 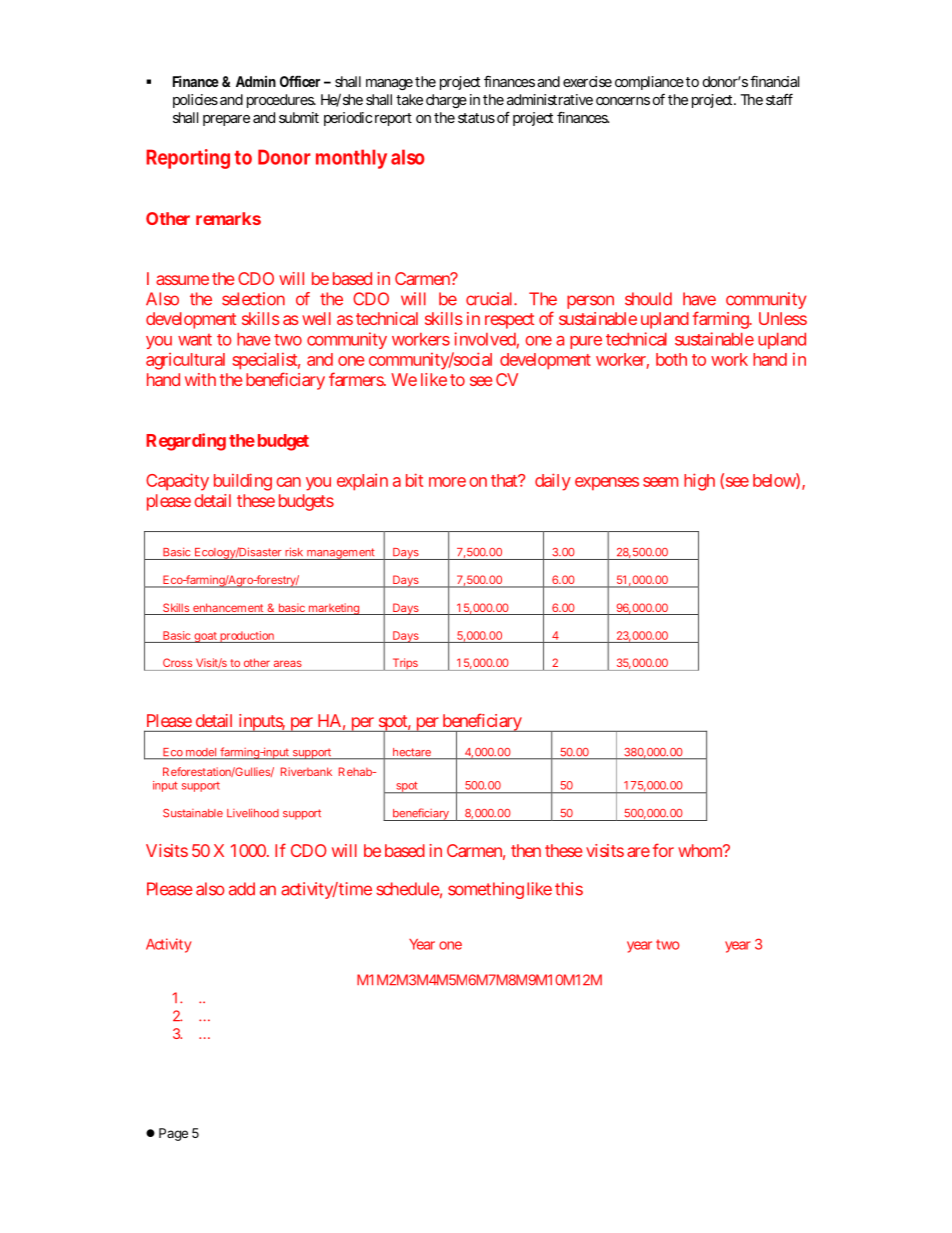 I want to click on something, so click(x=486, y=890).
